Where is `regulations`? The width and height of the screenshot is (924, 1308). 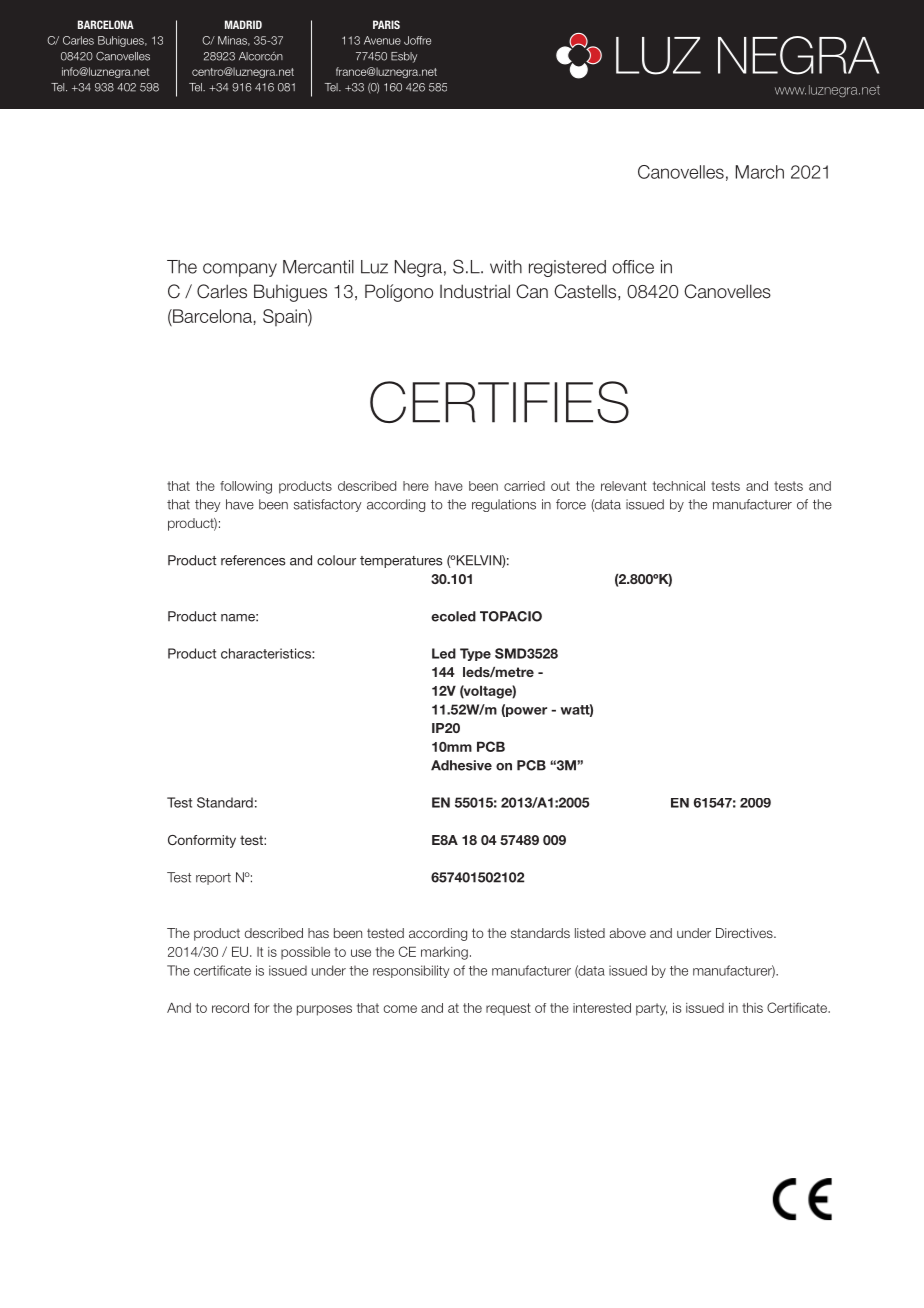 regulations is located at coordinates (504, 505).
